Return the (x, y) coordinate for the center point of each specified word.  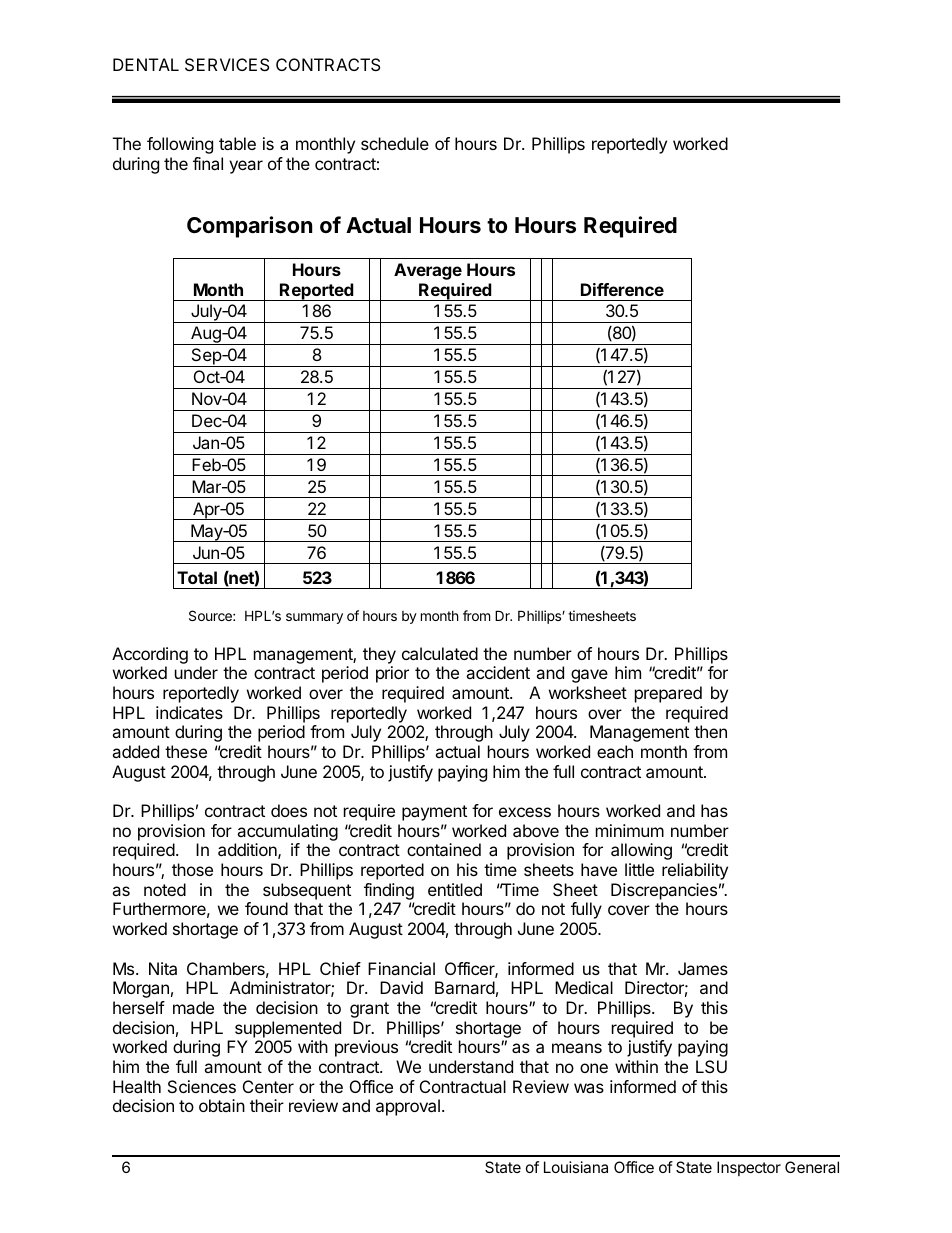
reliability (695, 871)
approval (408, 1107)
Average (428, 271)
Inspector (749, 1168)
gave (589, 676)
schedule (395, 143)
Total (197, 577)
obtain (222, 1105)
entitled (455, 889)
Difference (622, 289)
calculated (440, 653)
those (192, 869)
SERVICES (227, 64)
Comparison (249, 227)
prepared (668, 694)
